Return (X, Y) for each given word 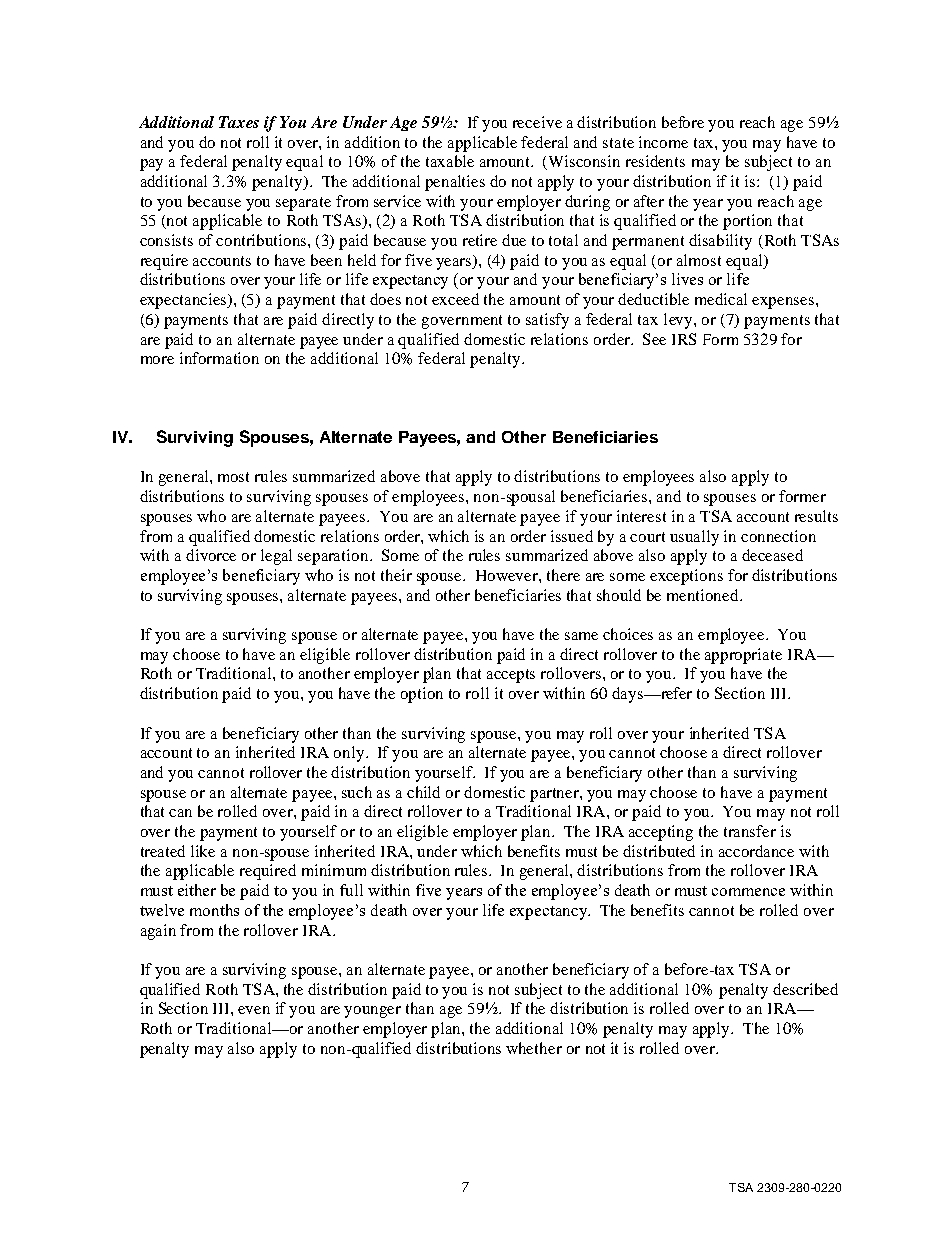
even (254, 1010)
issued (572, 536)
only (350, 754)
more (157, 360)
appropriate (743, 656)
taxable (450, 161)
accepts (511, 676)
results (816, 516)
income (663, 142)
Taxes (239, 122)
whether (534, 1048)
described (805, 989)
